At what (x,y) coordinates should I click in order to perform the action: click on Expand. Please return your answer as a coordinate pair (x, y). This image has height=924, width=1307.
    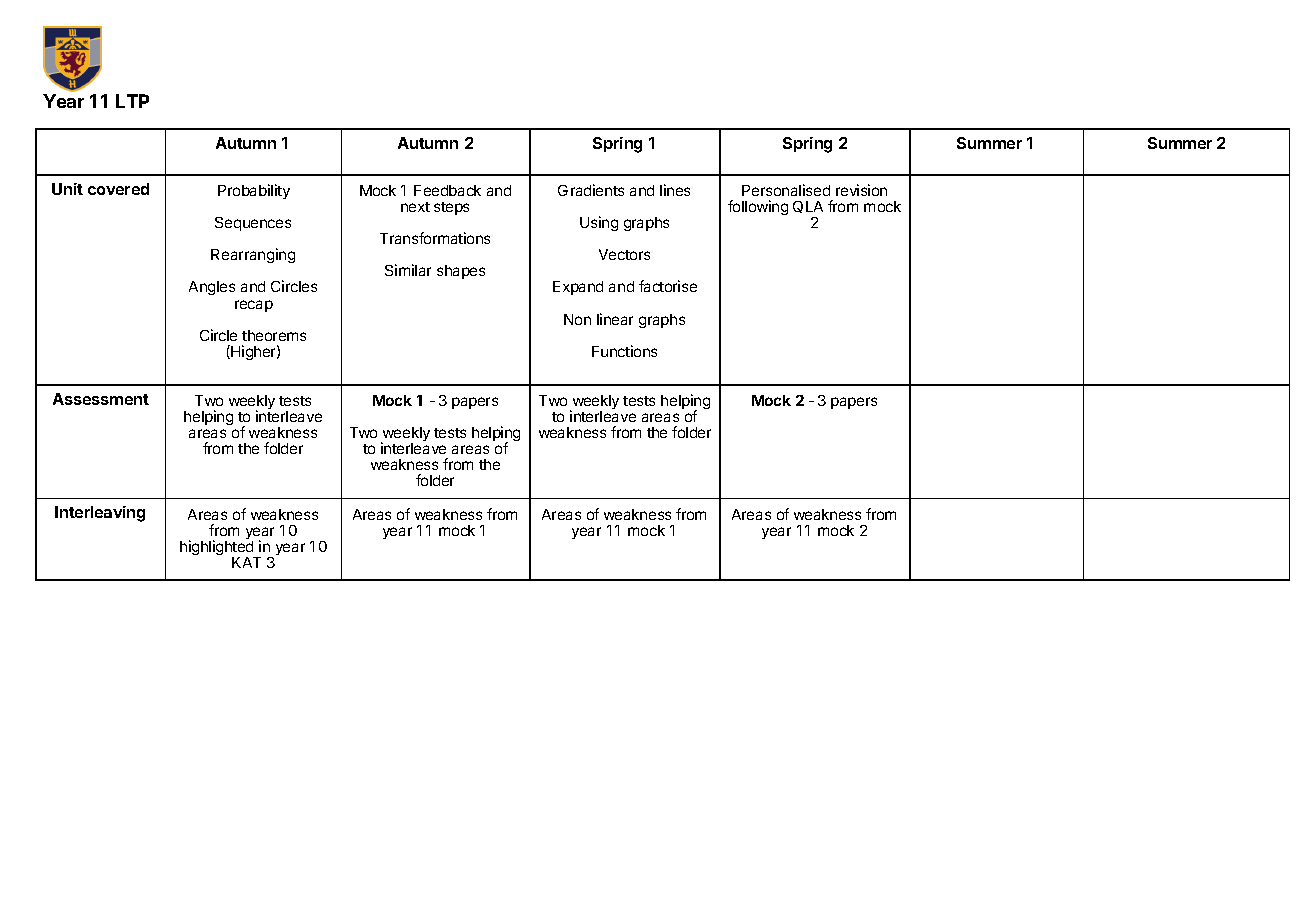
    Looking at the image, I should click on (578, 288).
